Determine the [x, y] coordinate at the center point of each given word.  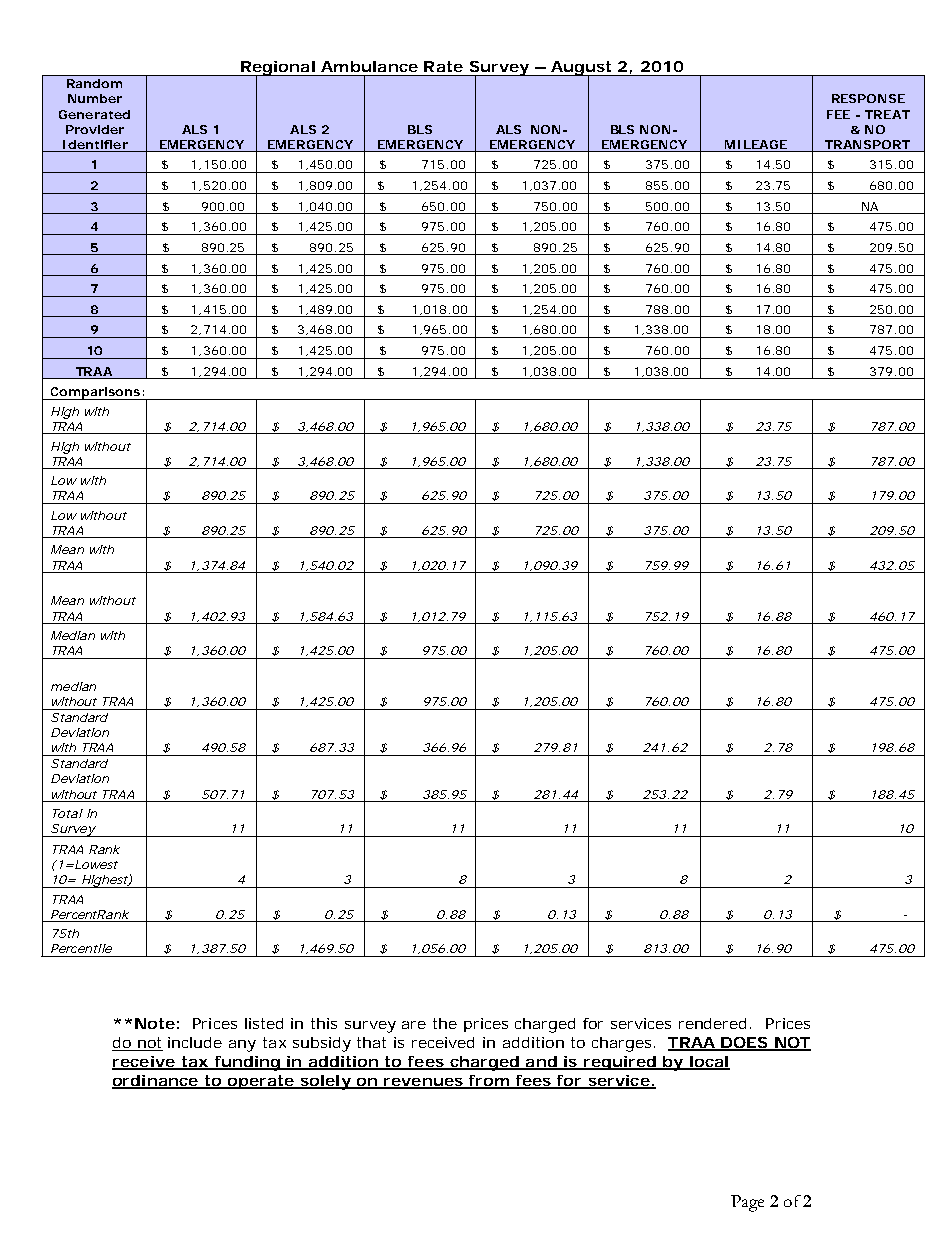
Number [95, 98]
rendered [712, 1023]
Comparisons [95, 393]
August [581, 69]
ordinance [155, 1082]
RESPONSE [868, 98]
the [445, 1023]
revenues [423, 1083]
